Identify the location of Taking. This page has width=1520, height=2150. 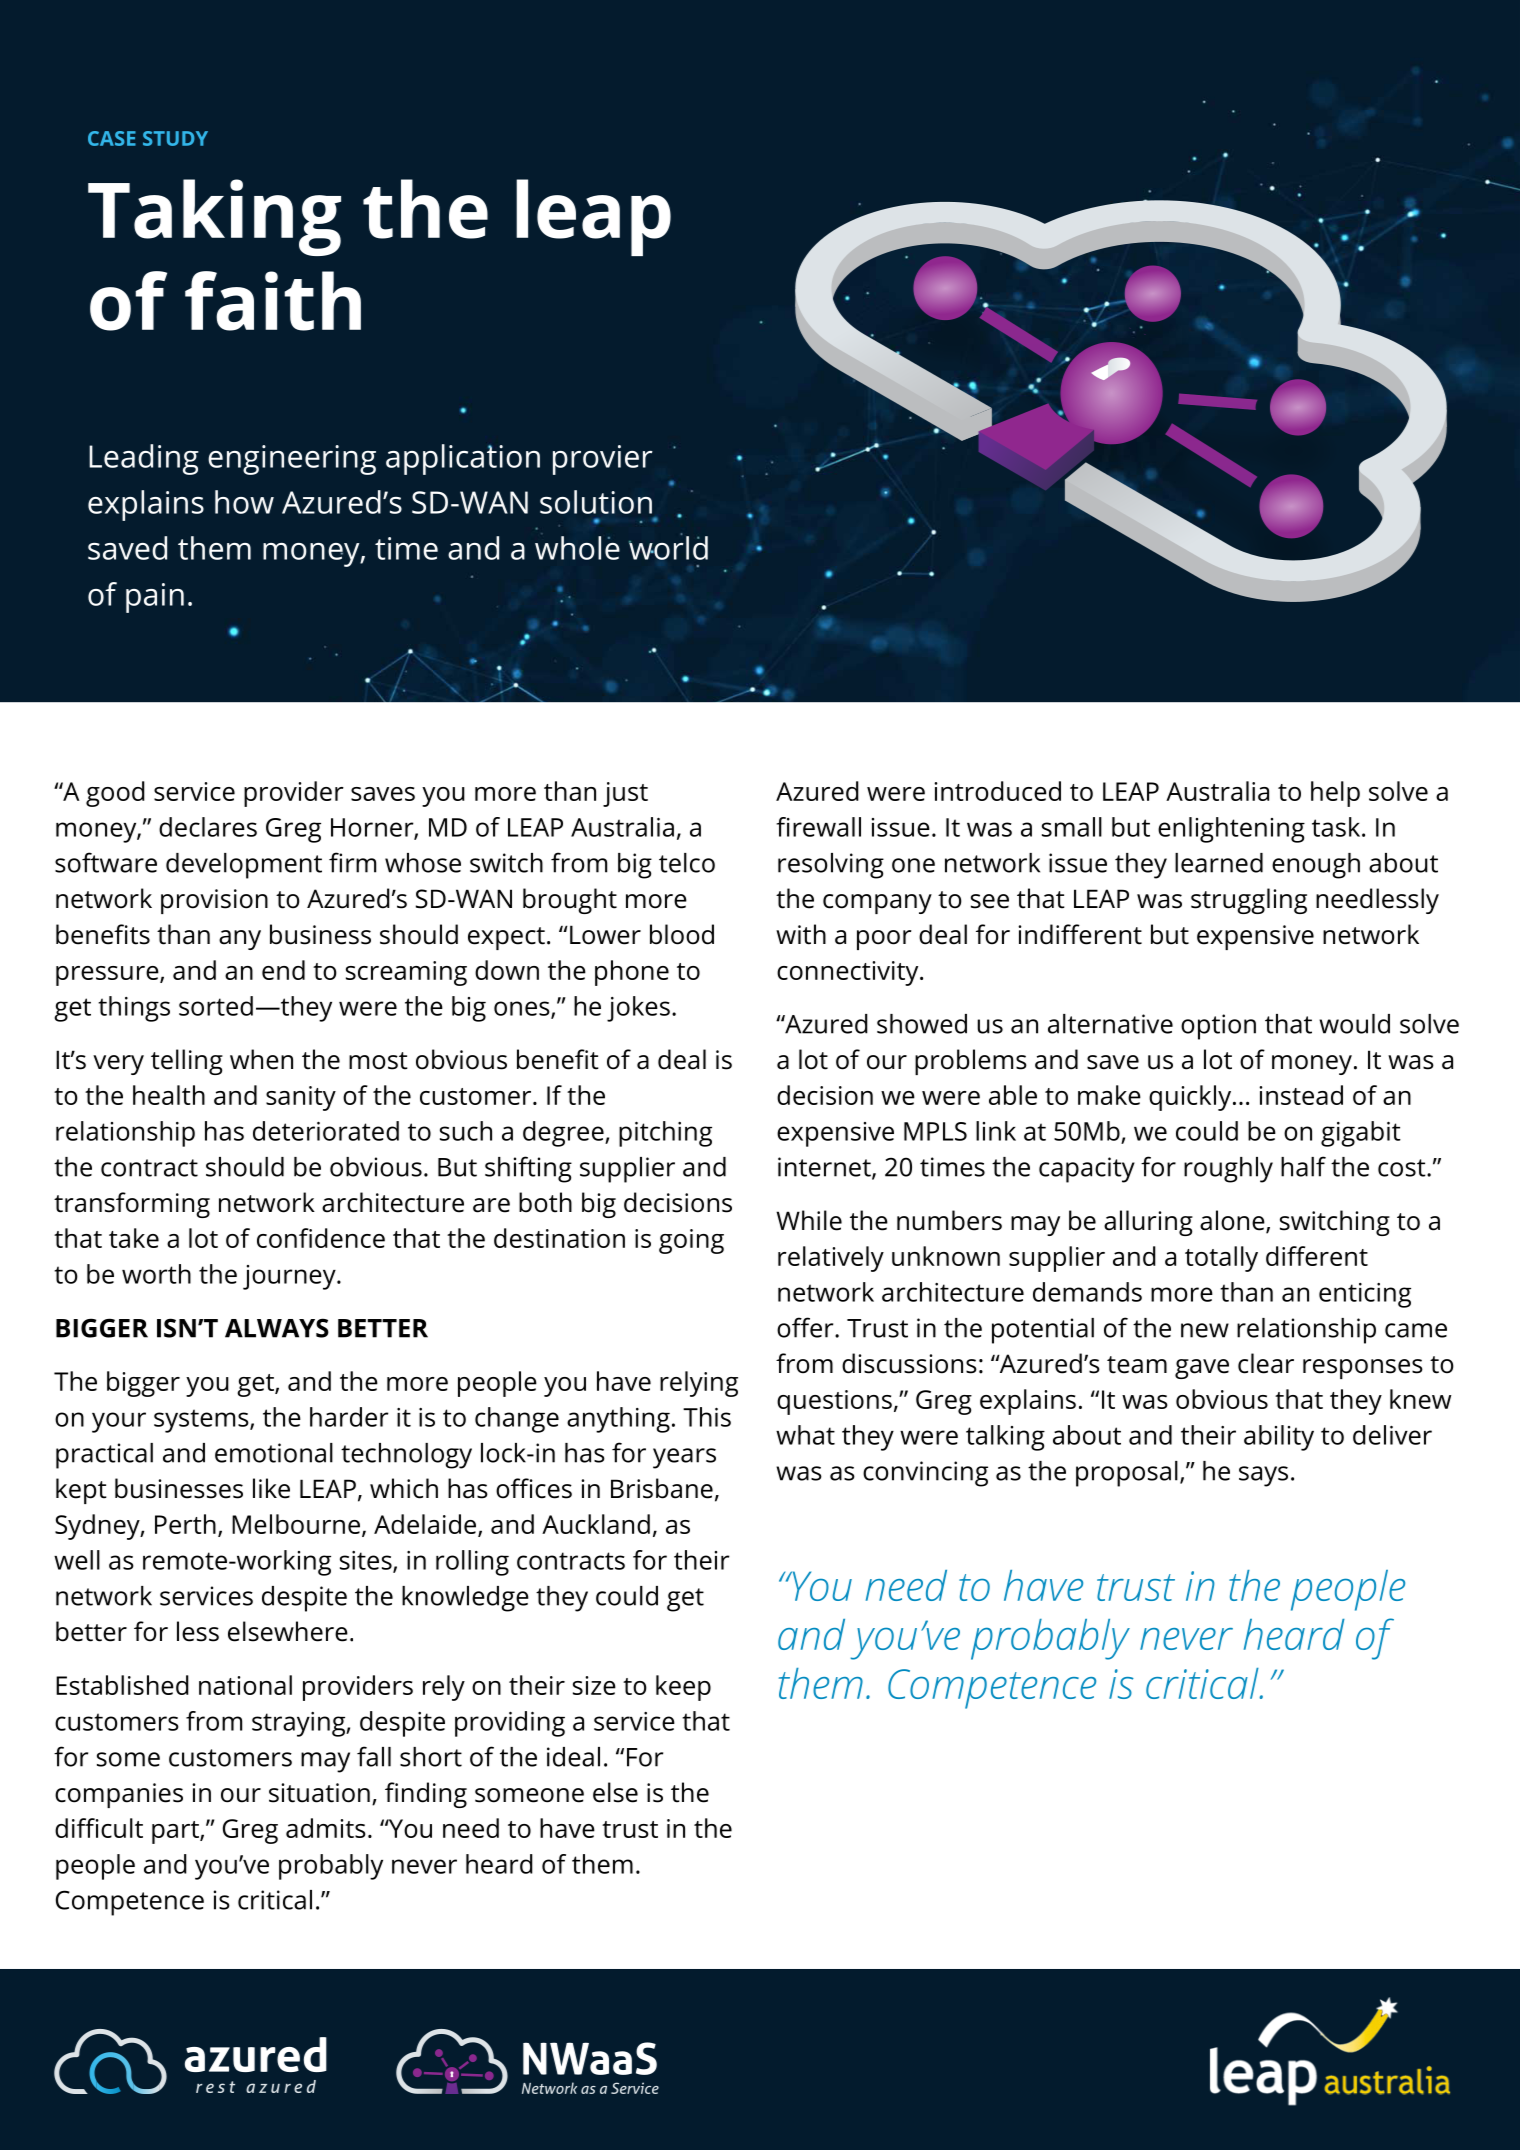
(214, 217).
